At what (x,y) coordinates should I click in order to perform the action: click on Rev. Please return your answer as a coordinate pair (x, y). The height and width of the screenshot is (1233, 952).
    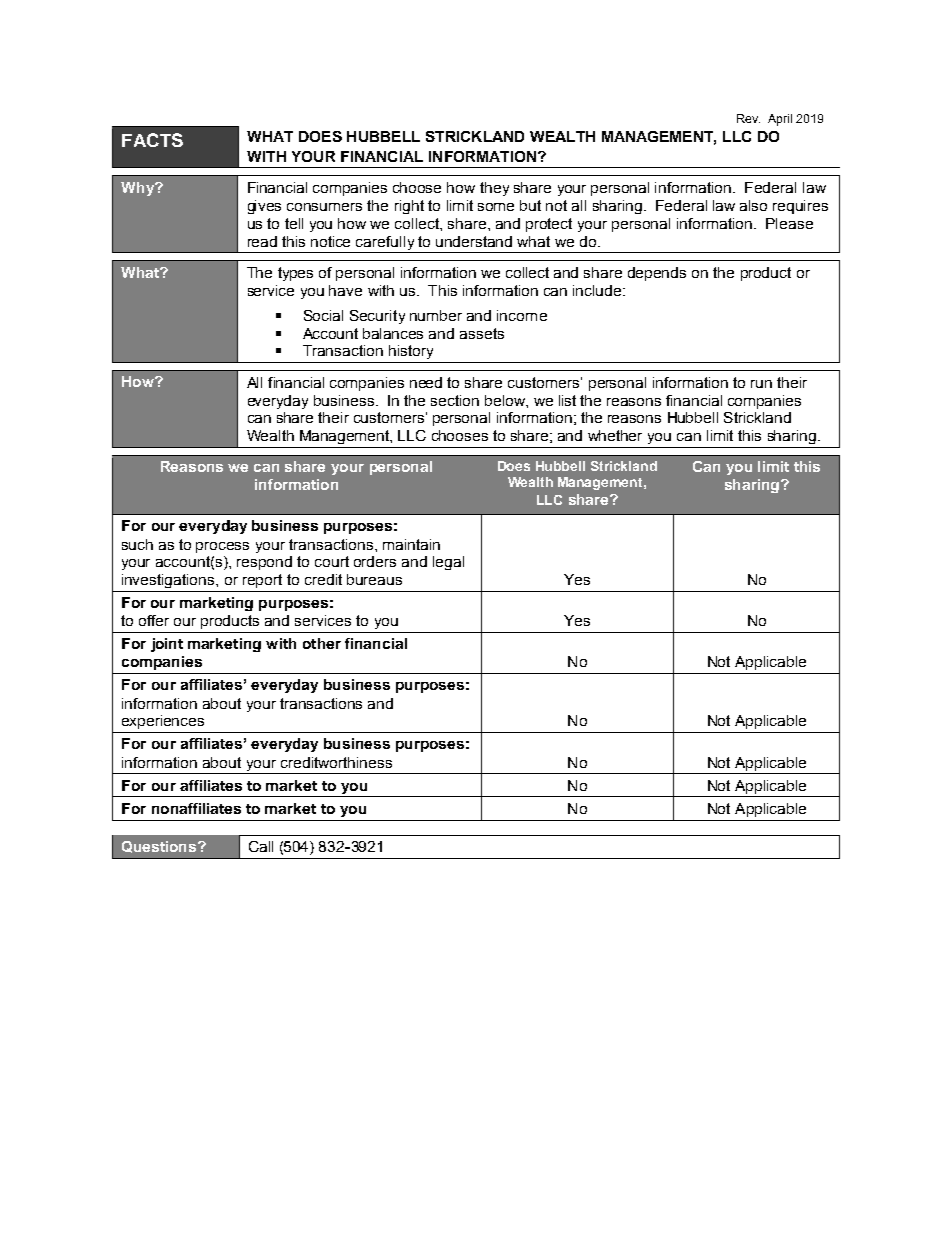
    Looking at the image, I should click on (748, 118).
